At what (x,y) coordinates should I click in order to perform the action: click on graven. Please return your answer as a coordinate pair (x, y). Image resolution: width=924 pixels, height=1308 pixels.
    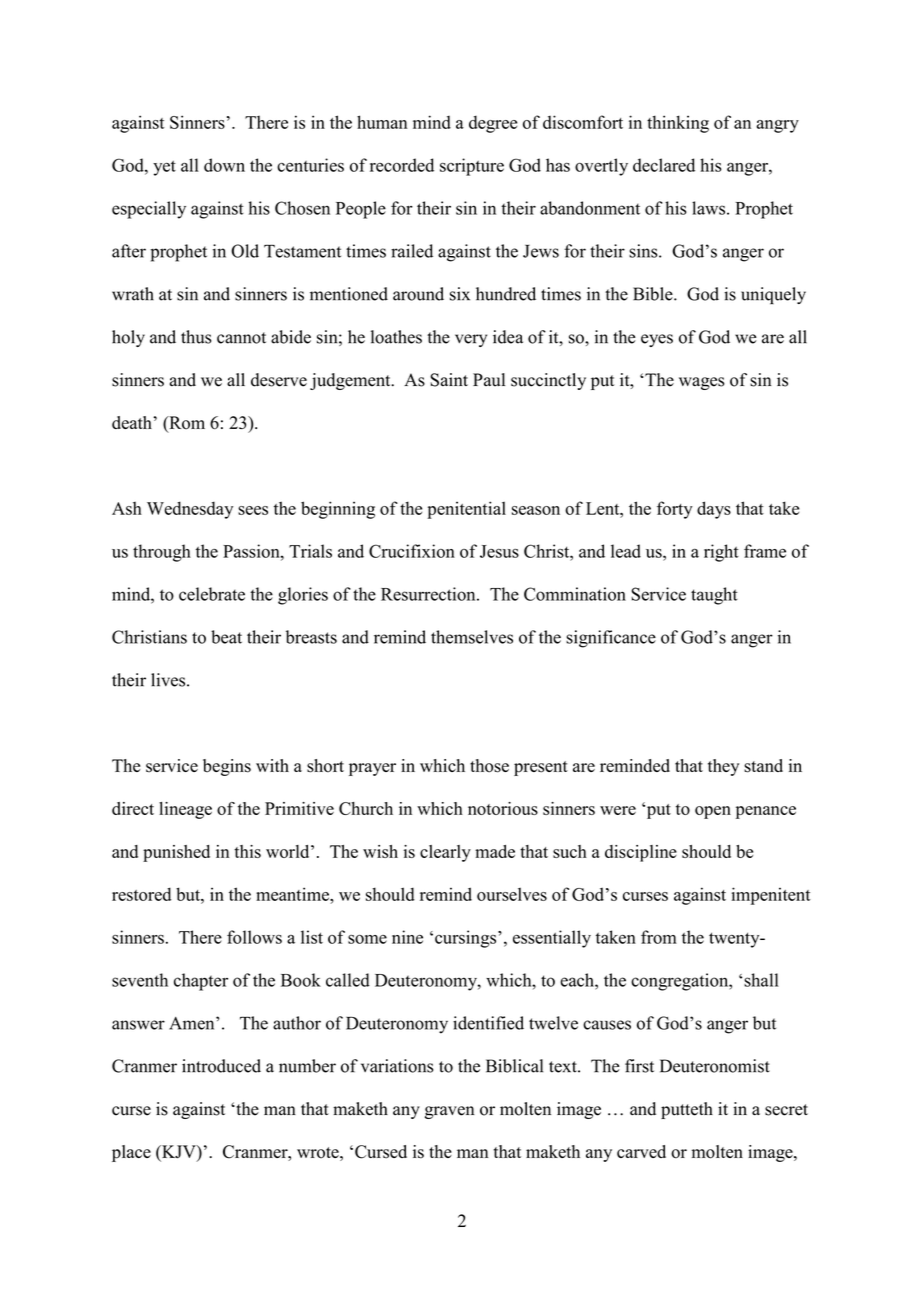
    Looking at the image, I should click on (449, 1112).
